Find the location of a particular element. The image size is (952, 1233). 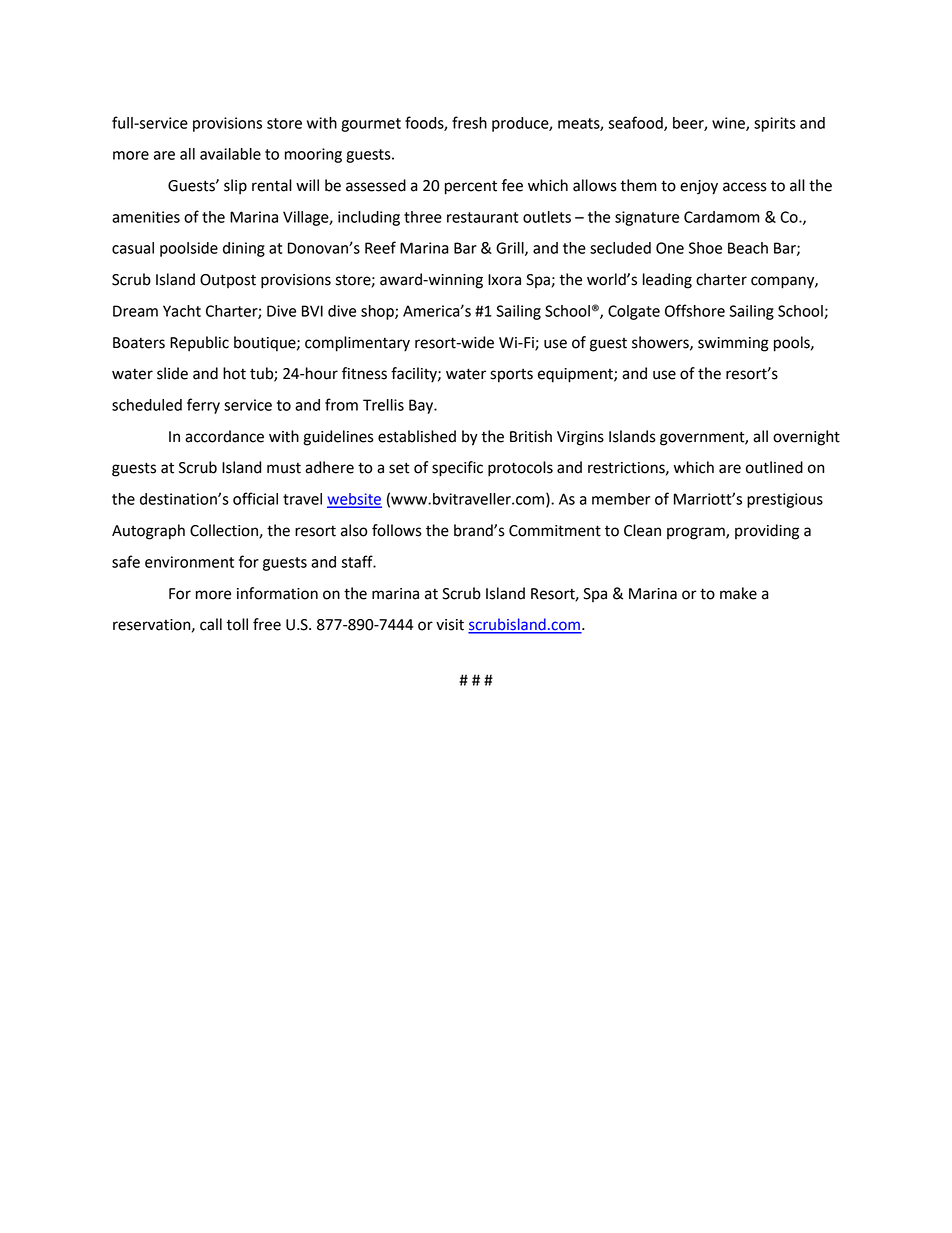

swimming is located at coordinates (733, 344).
